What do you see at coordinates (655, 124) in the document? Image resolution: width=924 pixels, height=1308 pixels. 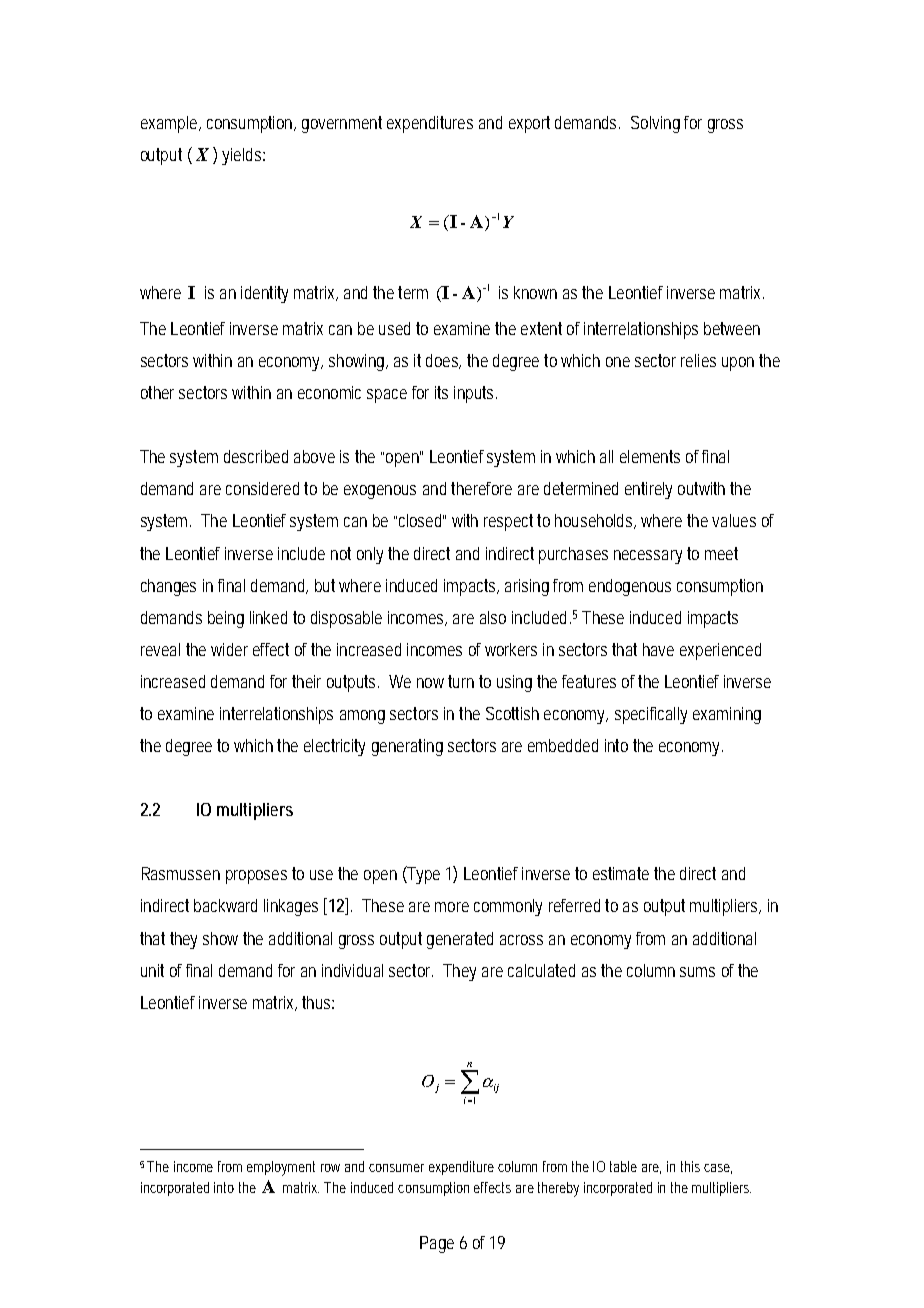 I see `Solving` at bounding box center [655, 124].
